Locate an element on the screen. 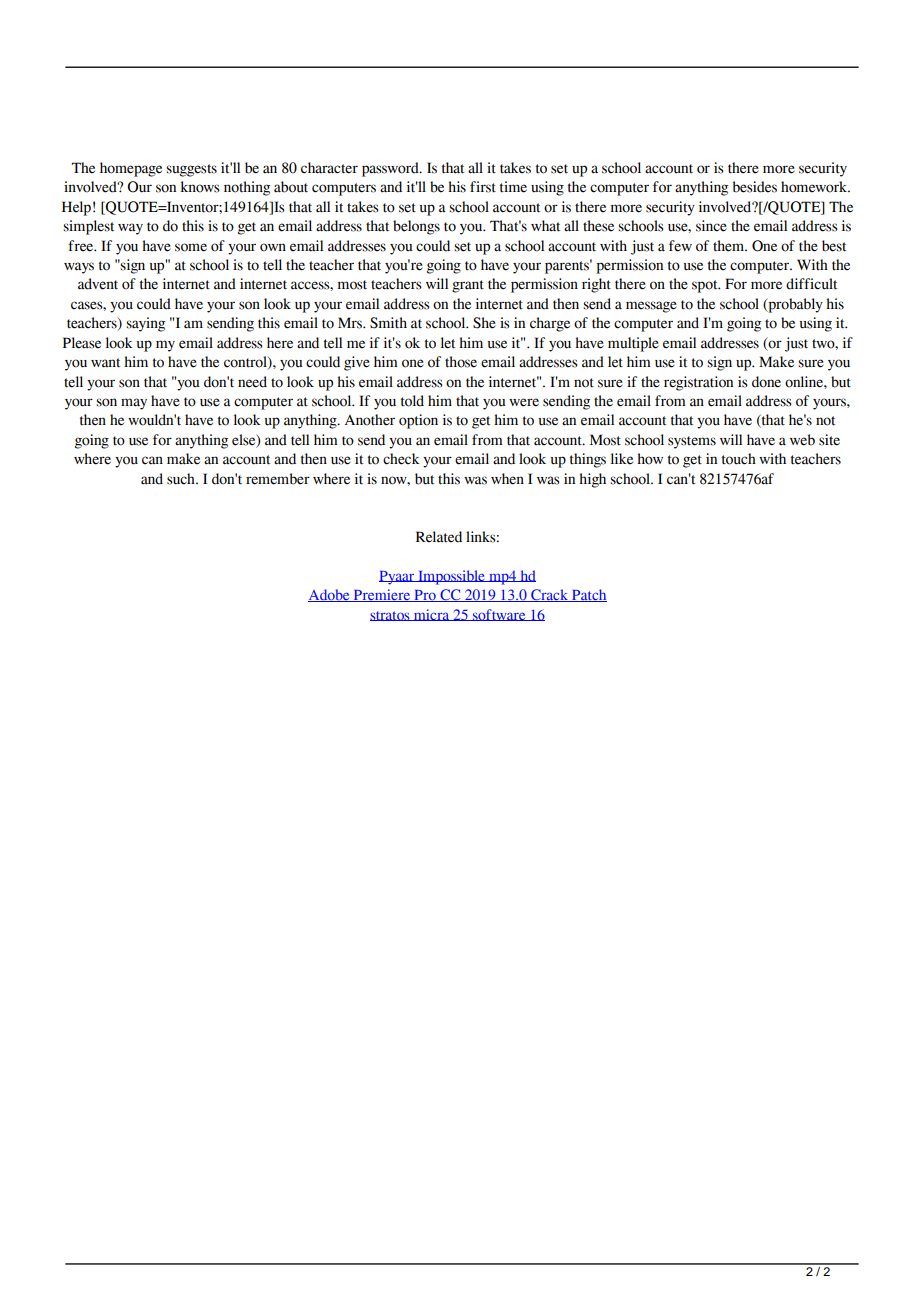  knows is located at coordinates (200, 187).
